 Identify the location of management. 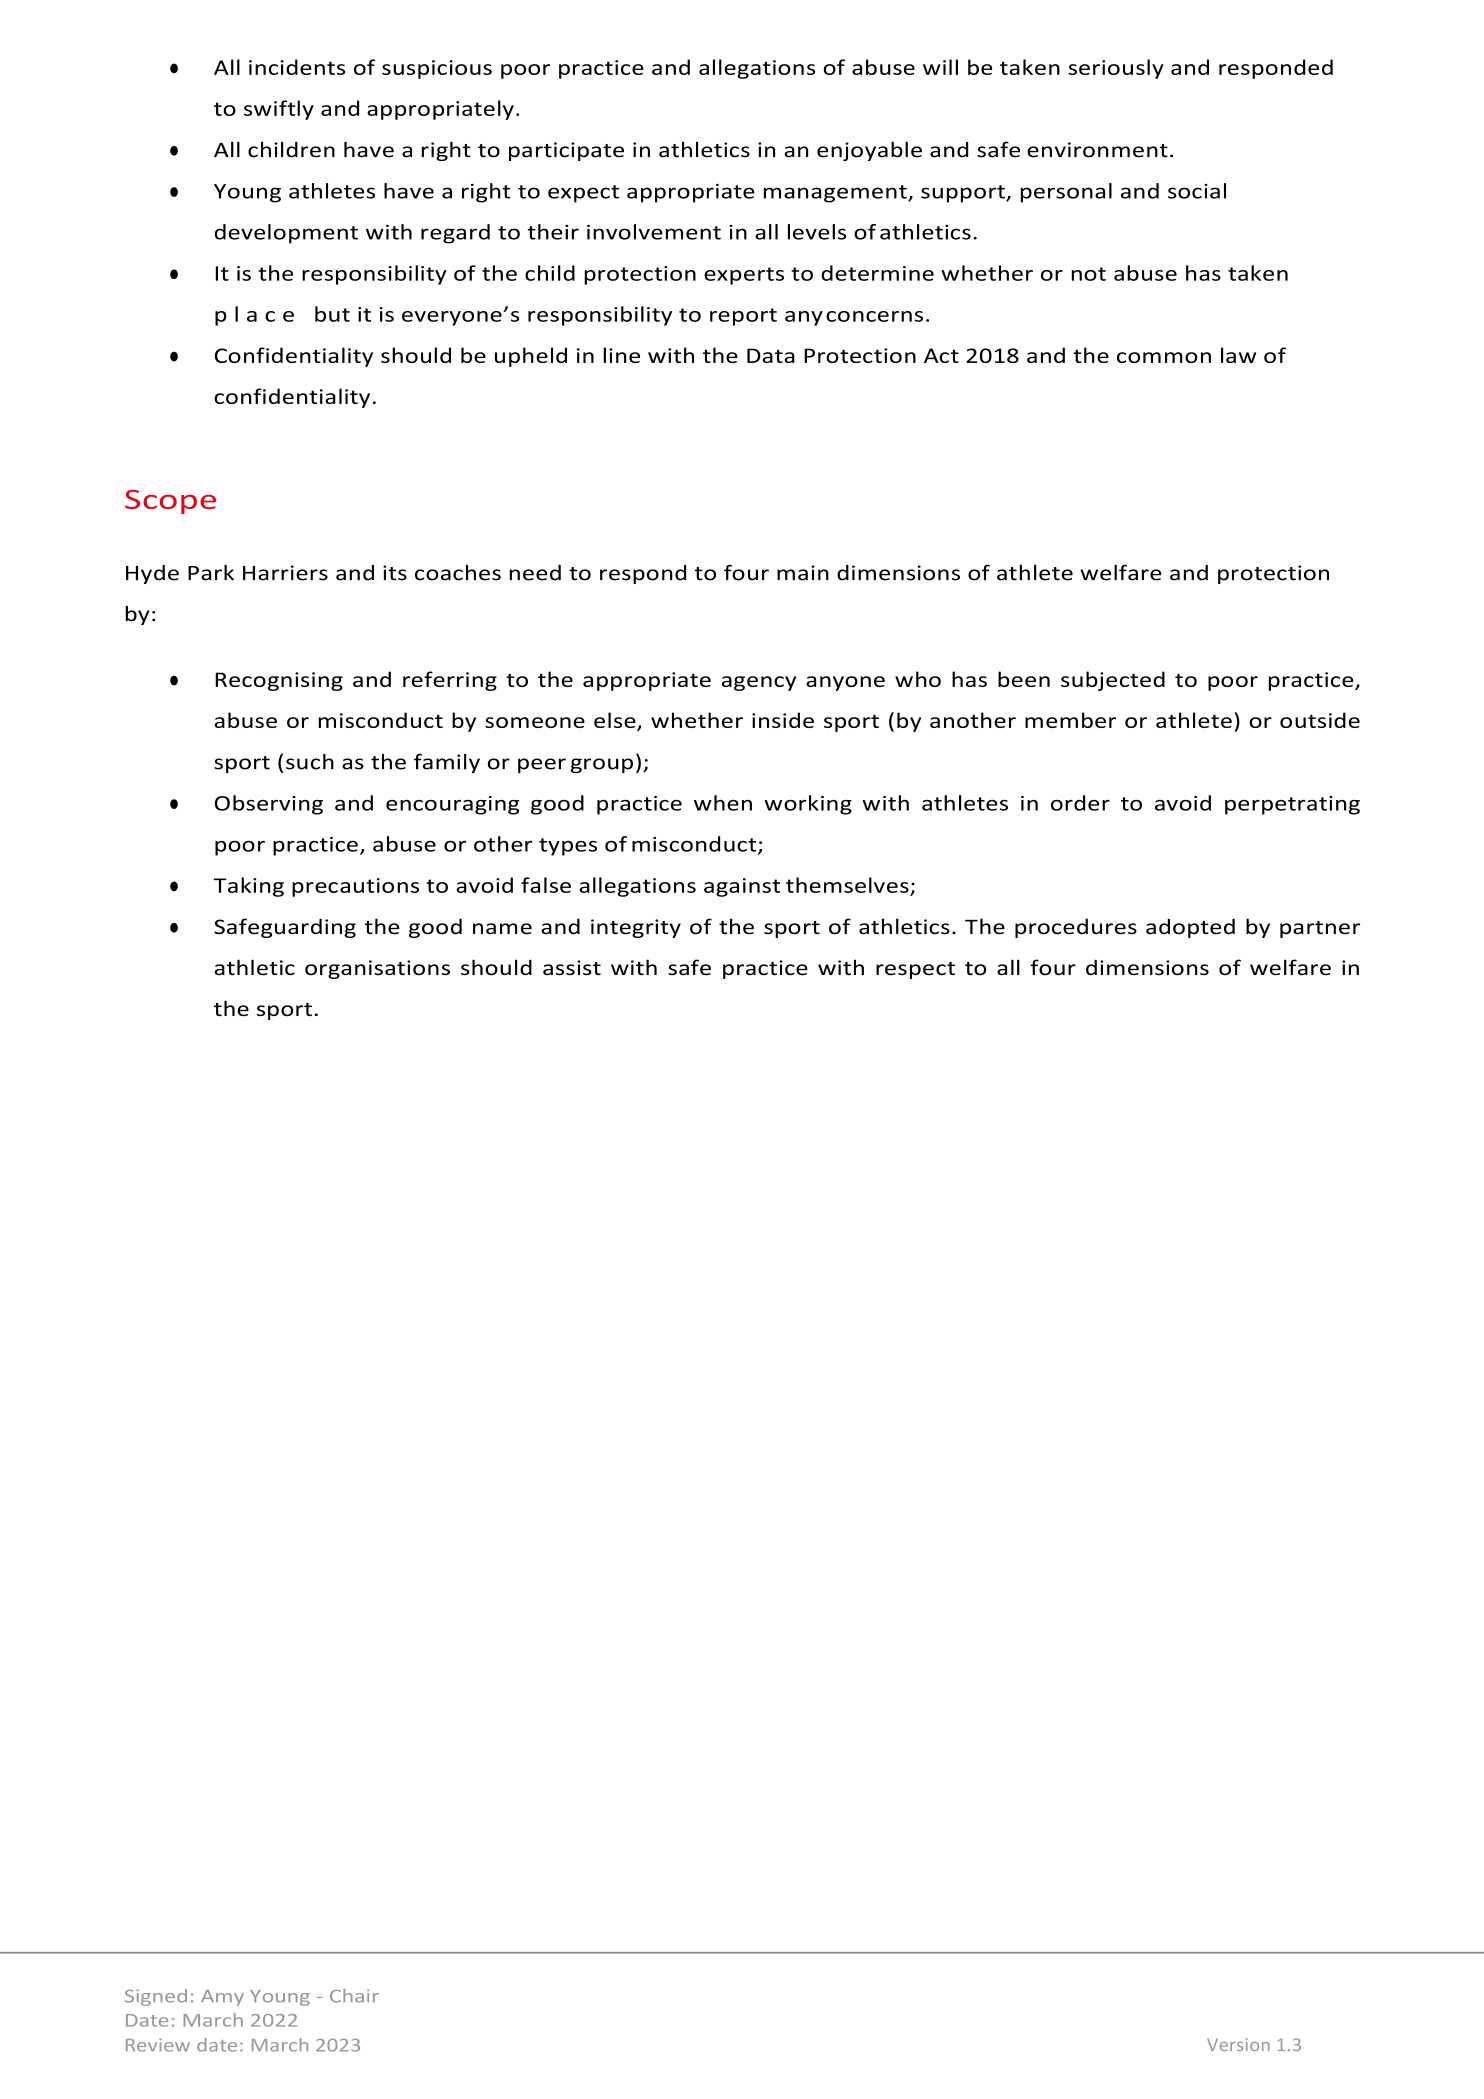
(836, 194).
